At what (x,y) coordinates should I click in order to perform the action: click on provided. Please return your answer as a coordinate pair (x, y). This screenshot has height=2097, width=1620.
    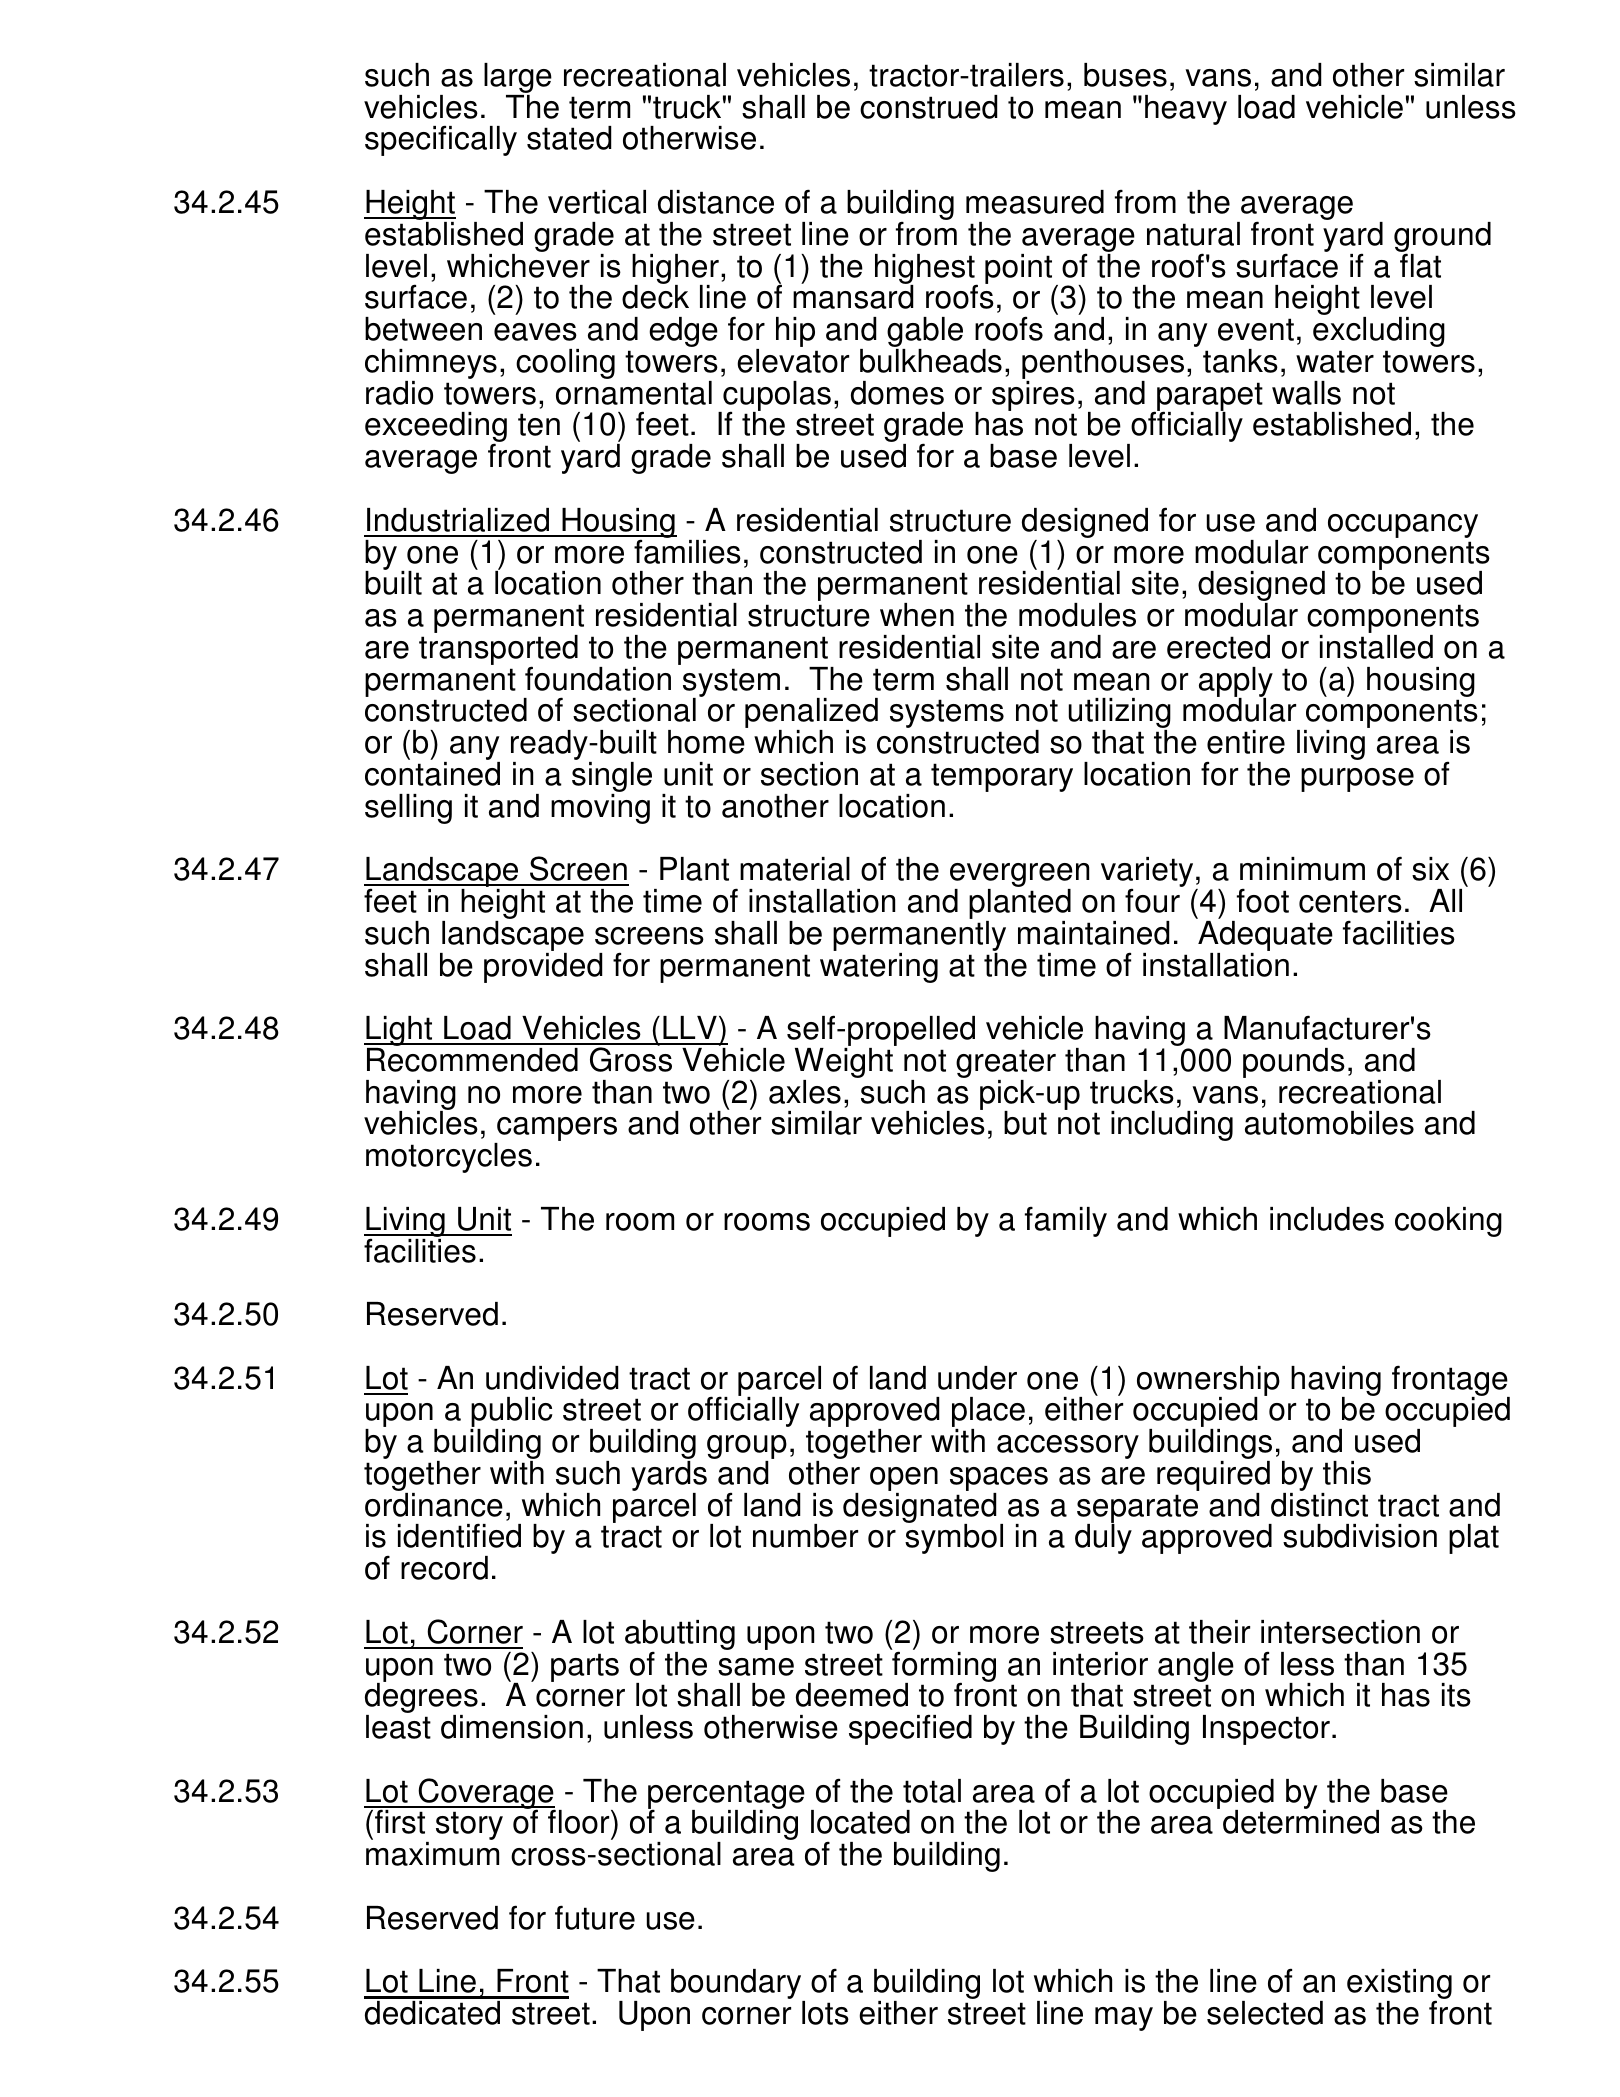
    Looking at the image, I should click on (543, 966).
